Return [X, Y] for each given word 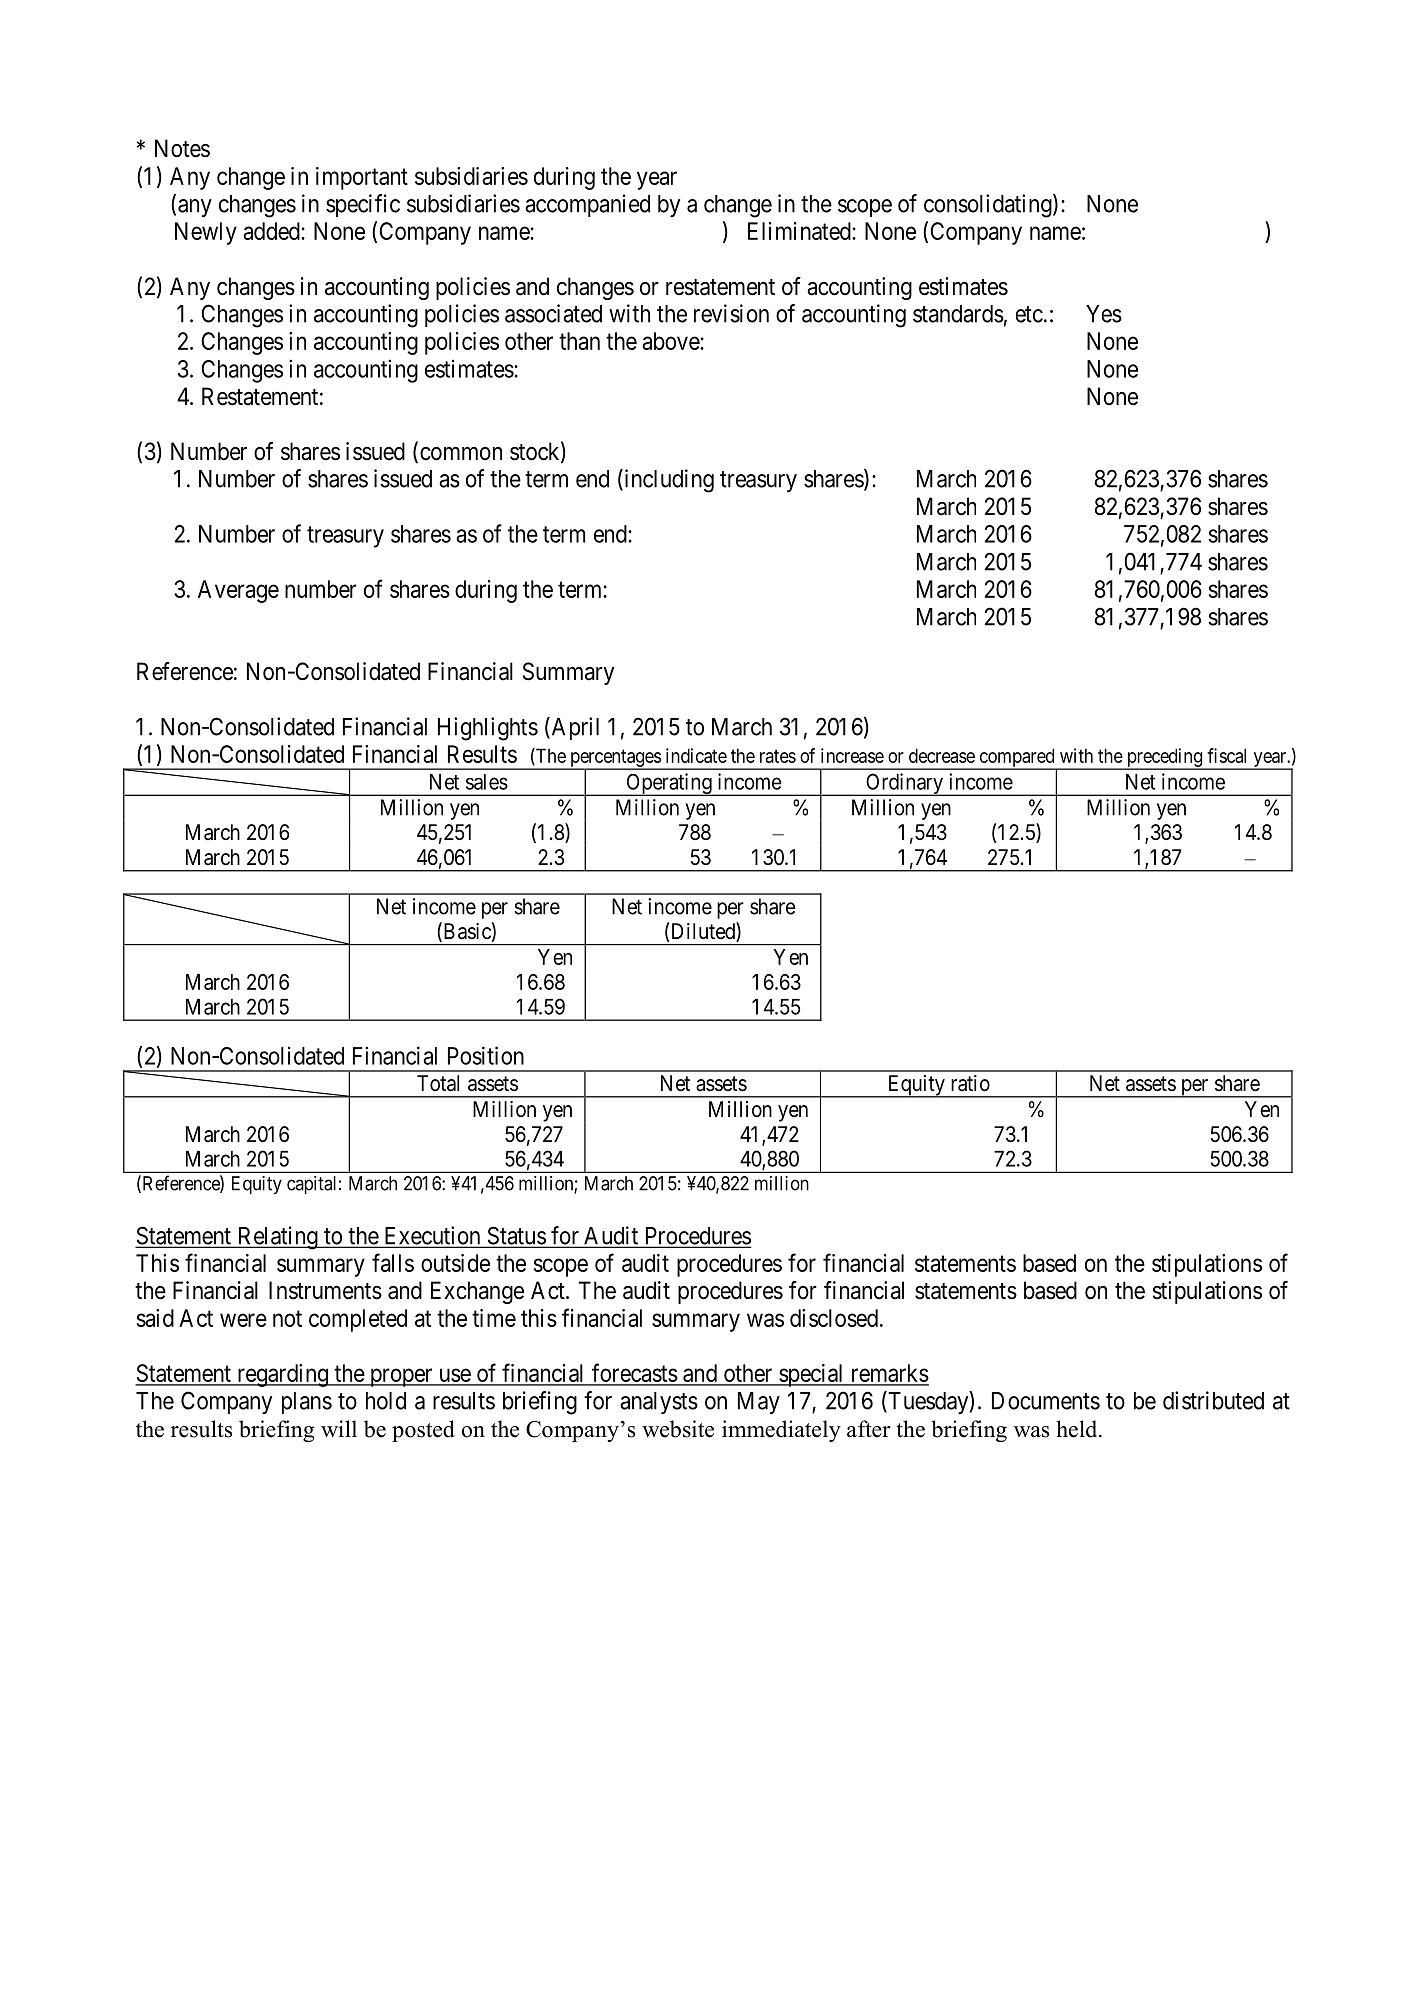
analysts [659, 1403]
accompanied [587, 205]
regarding [282, 1375]
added [272, 231]
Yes [1104, 314]
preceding [1164, 758]
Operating [669, 784]
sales [487, 782]
